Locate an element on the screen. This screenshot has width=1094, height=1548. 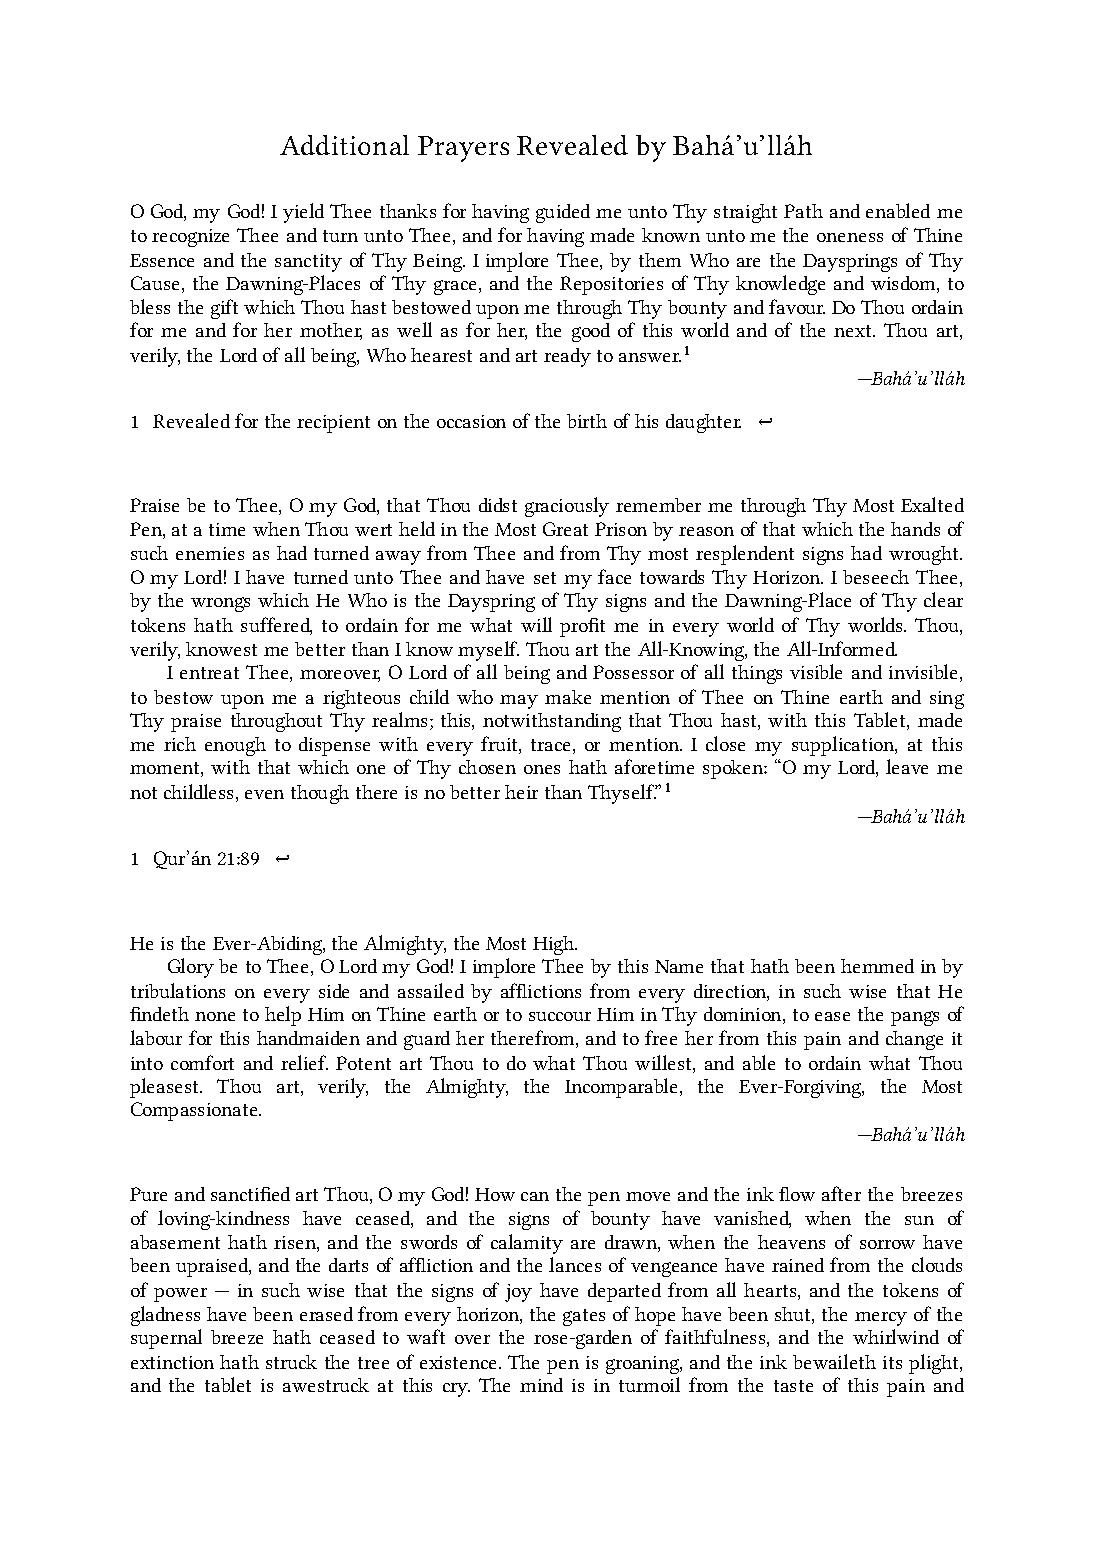
its is located at coordinates (892, 1362).
